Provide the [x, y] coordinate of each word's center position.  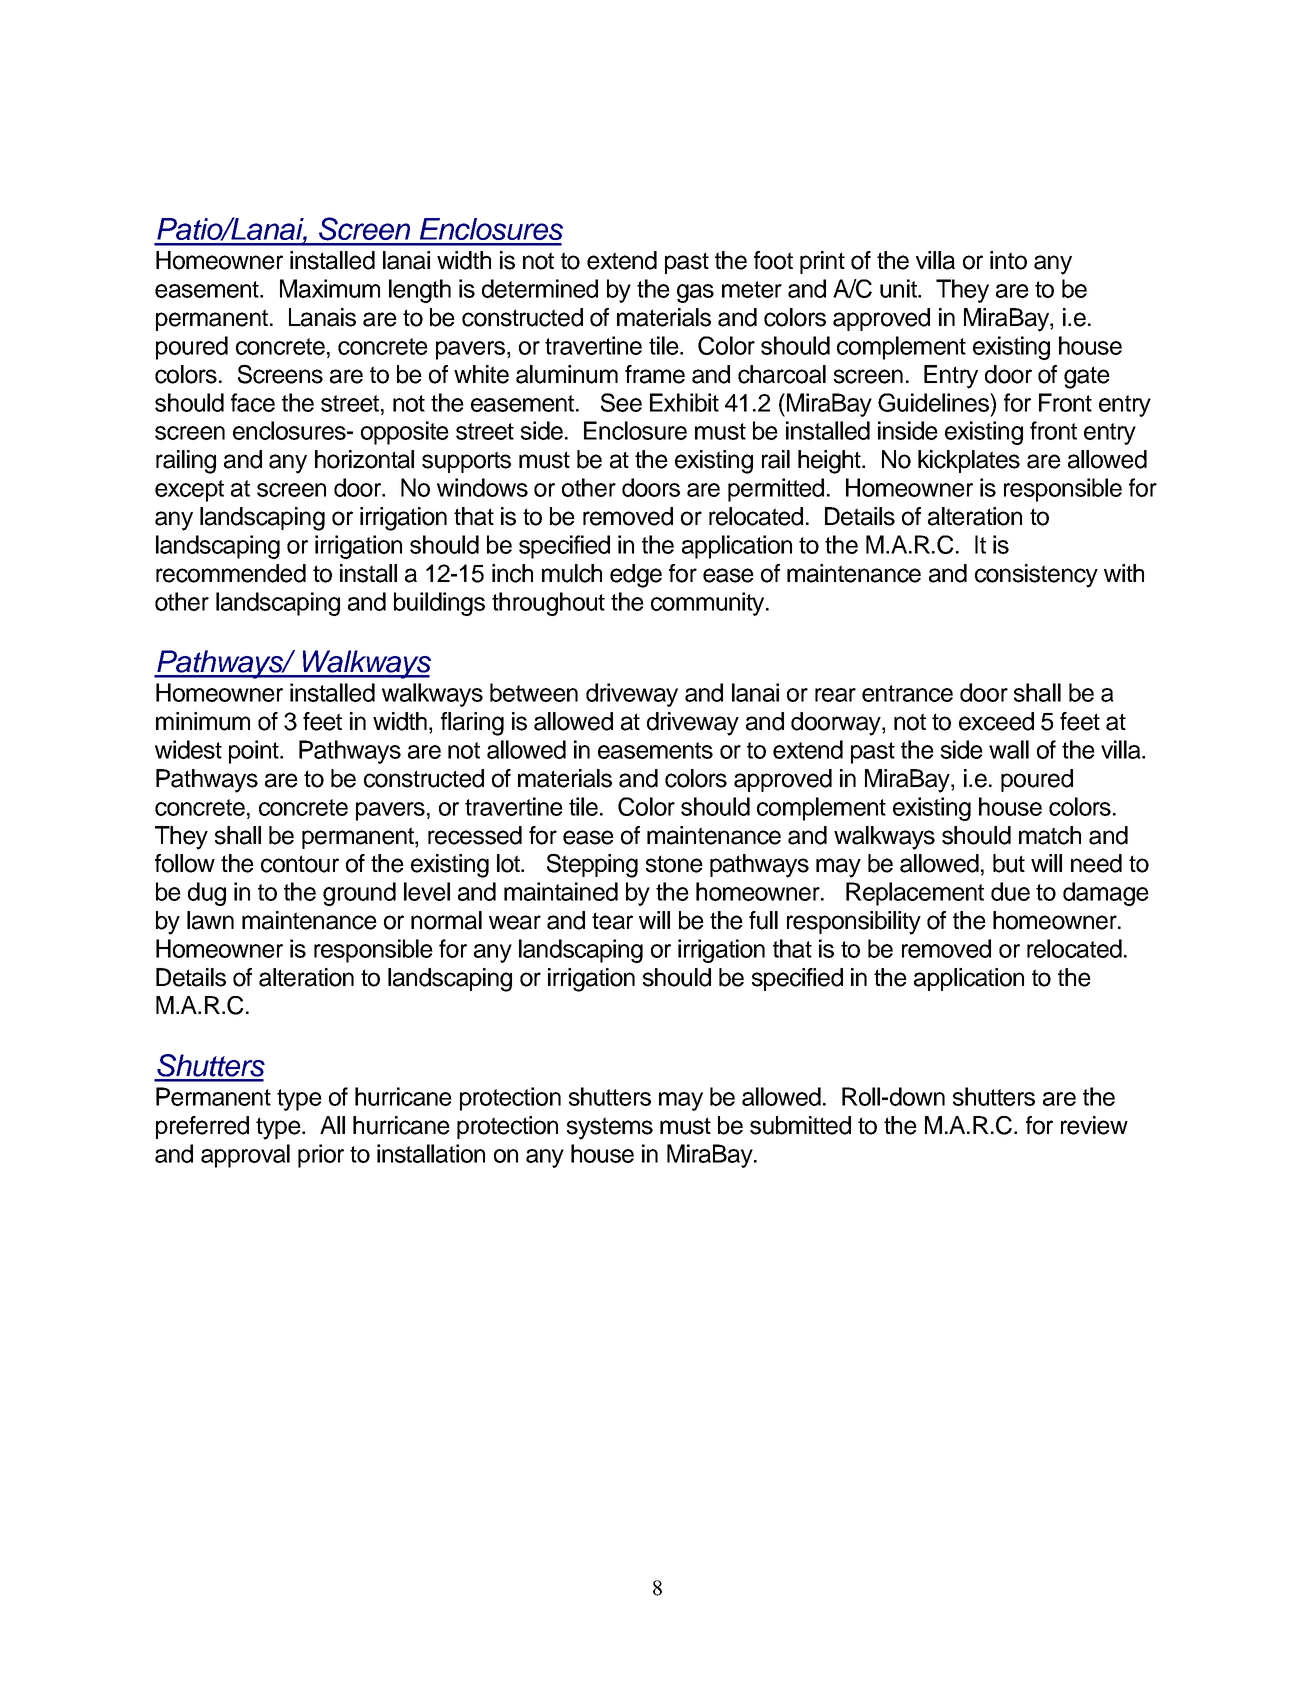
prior [321, 1156]
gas [695, 293]
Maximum [330, 288]
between [534, 692]
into [1008, 260]
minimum [203, 721]
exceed [996, 721]
